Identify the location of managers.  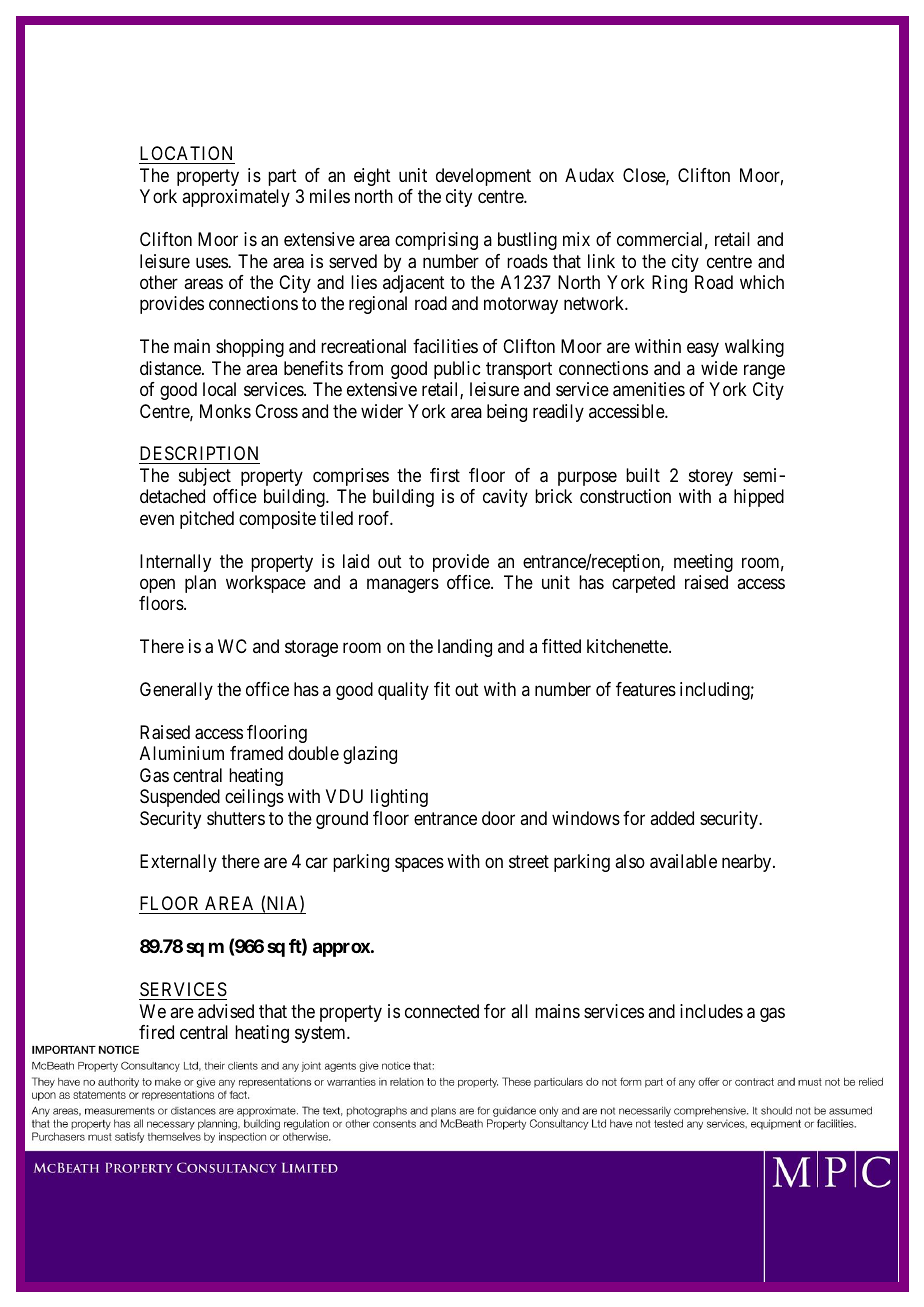
(403, 585).
